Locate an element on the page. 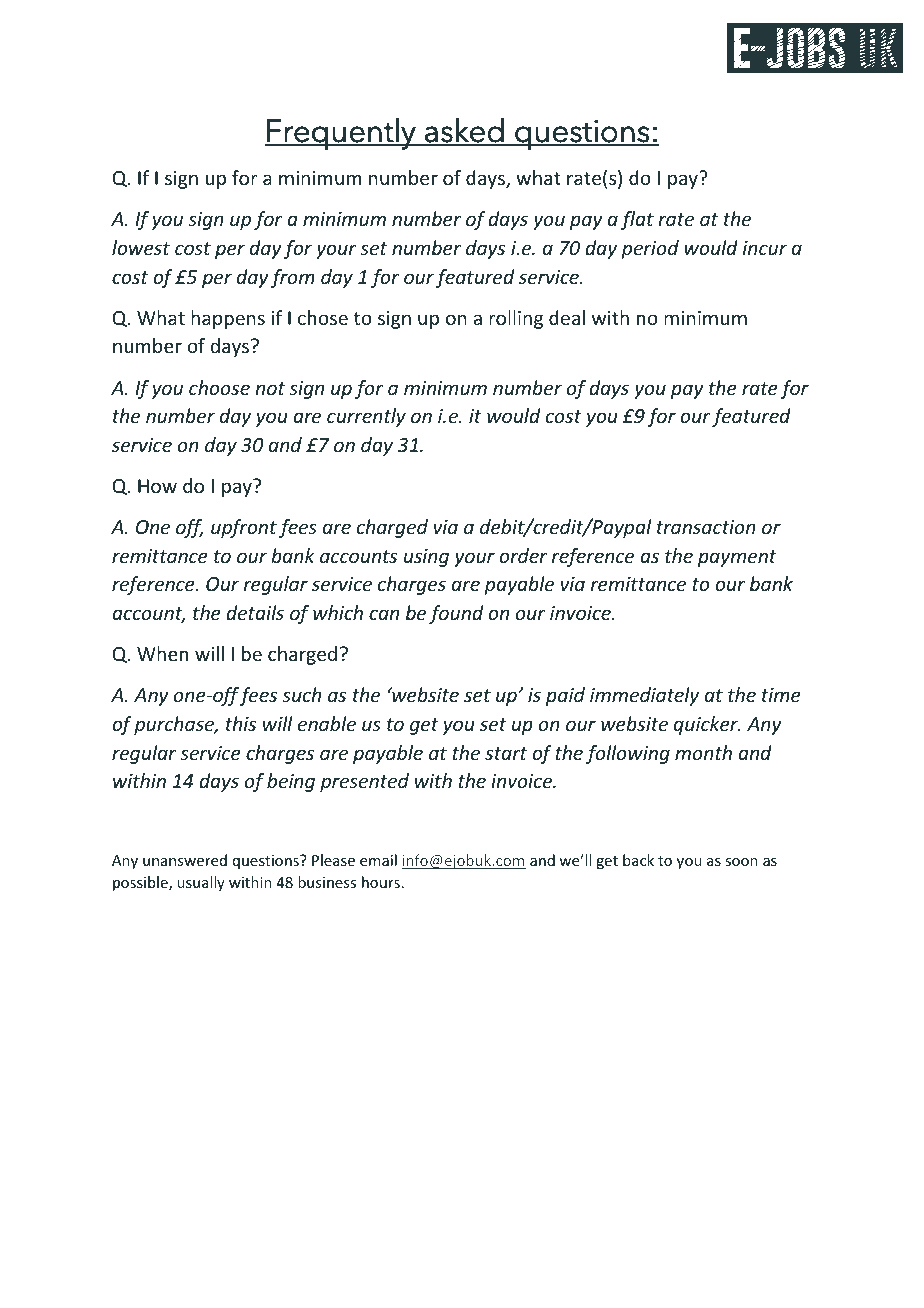 The width and height of the page is (924, 1308). email is located at coordinates (378, 860).
